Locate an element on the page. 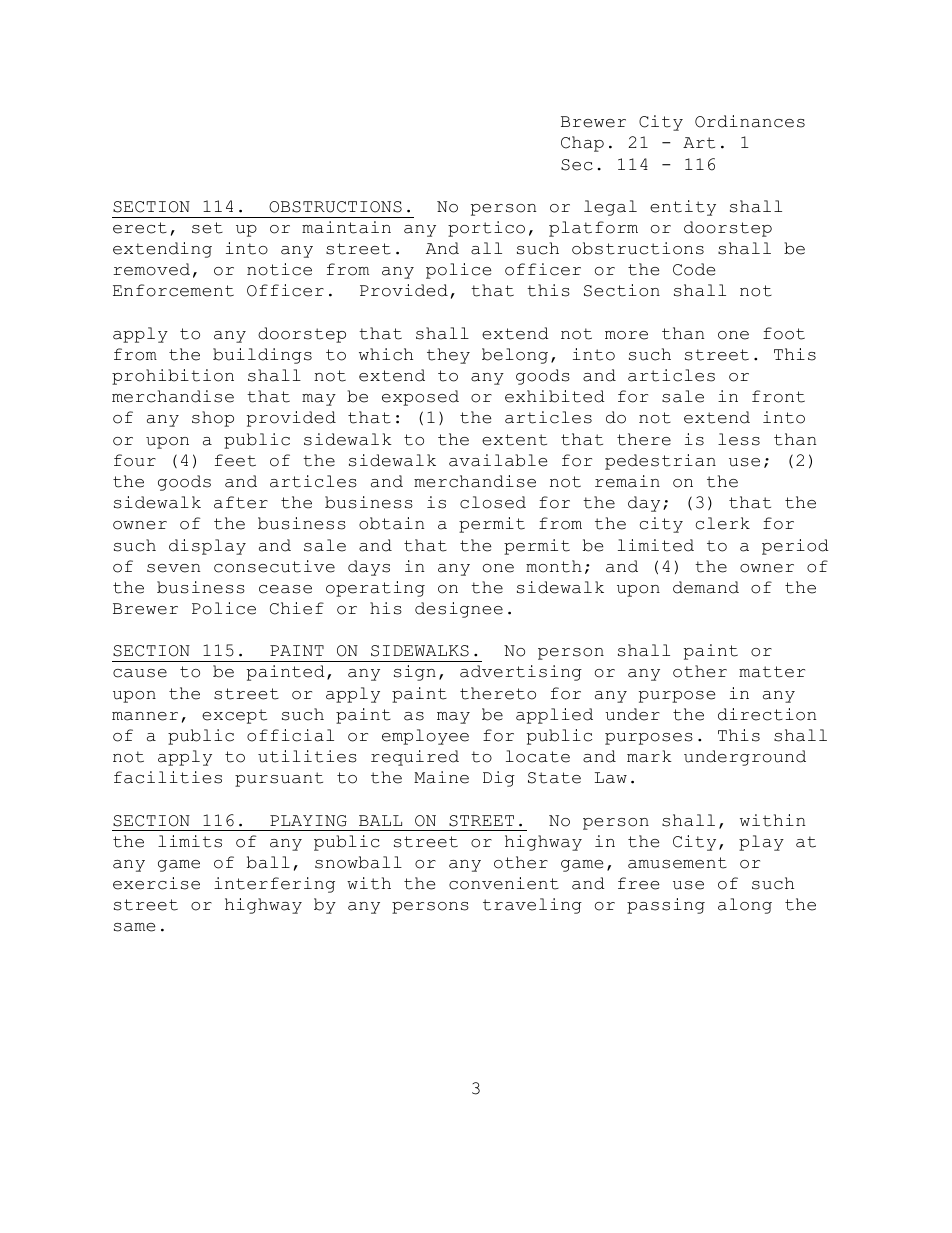 Image resolution: width=952 pixels, height=1233 pixels. set is located at coordinates (207, 228).
